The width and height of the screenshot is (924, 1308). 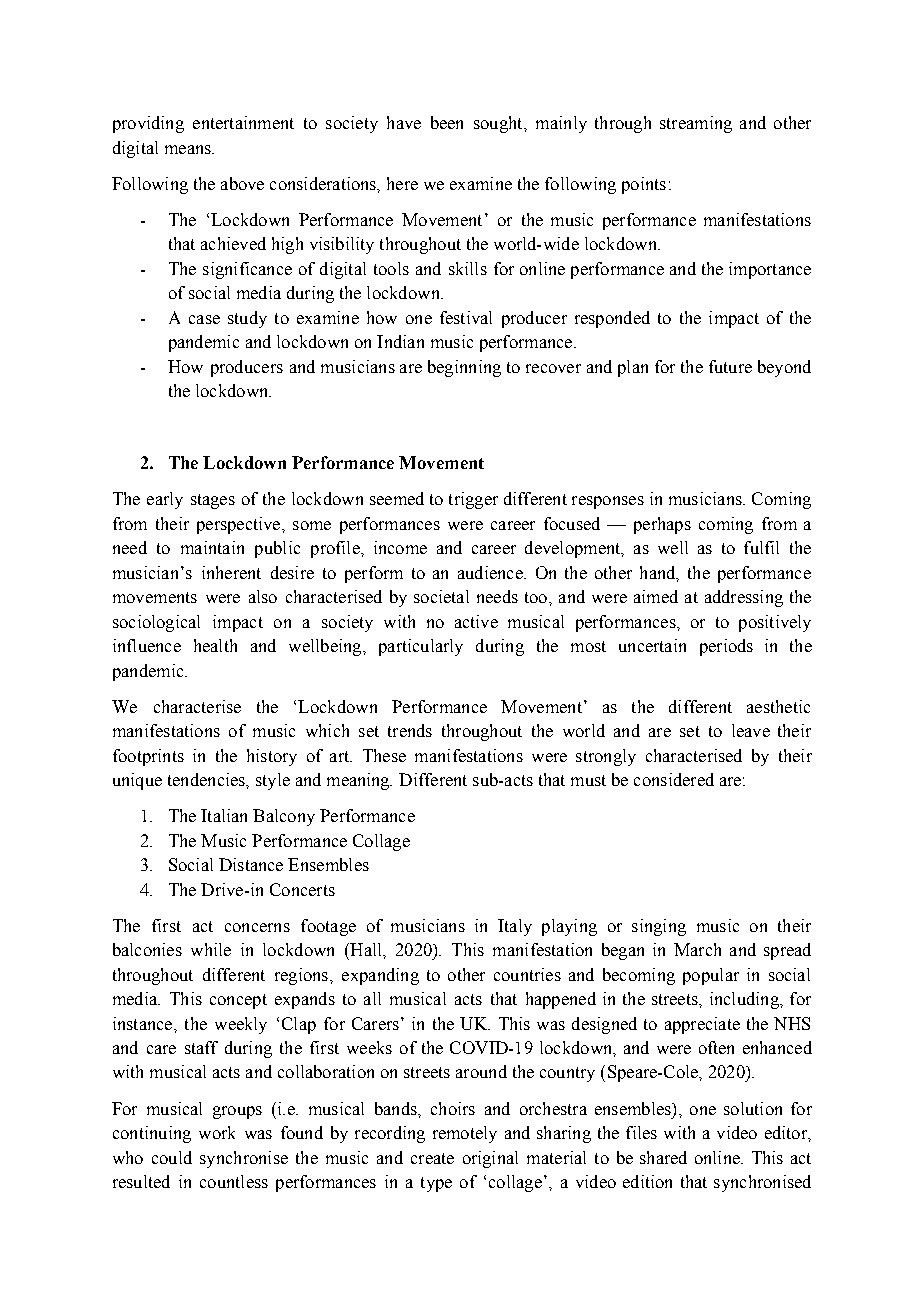 What do you see at coordinates (697, 949) in the screenshot?
I see `March` at bounding box center [697, 949].
